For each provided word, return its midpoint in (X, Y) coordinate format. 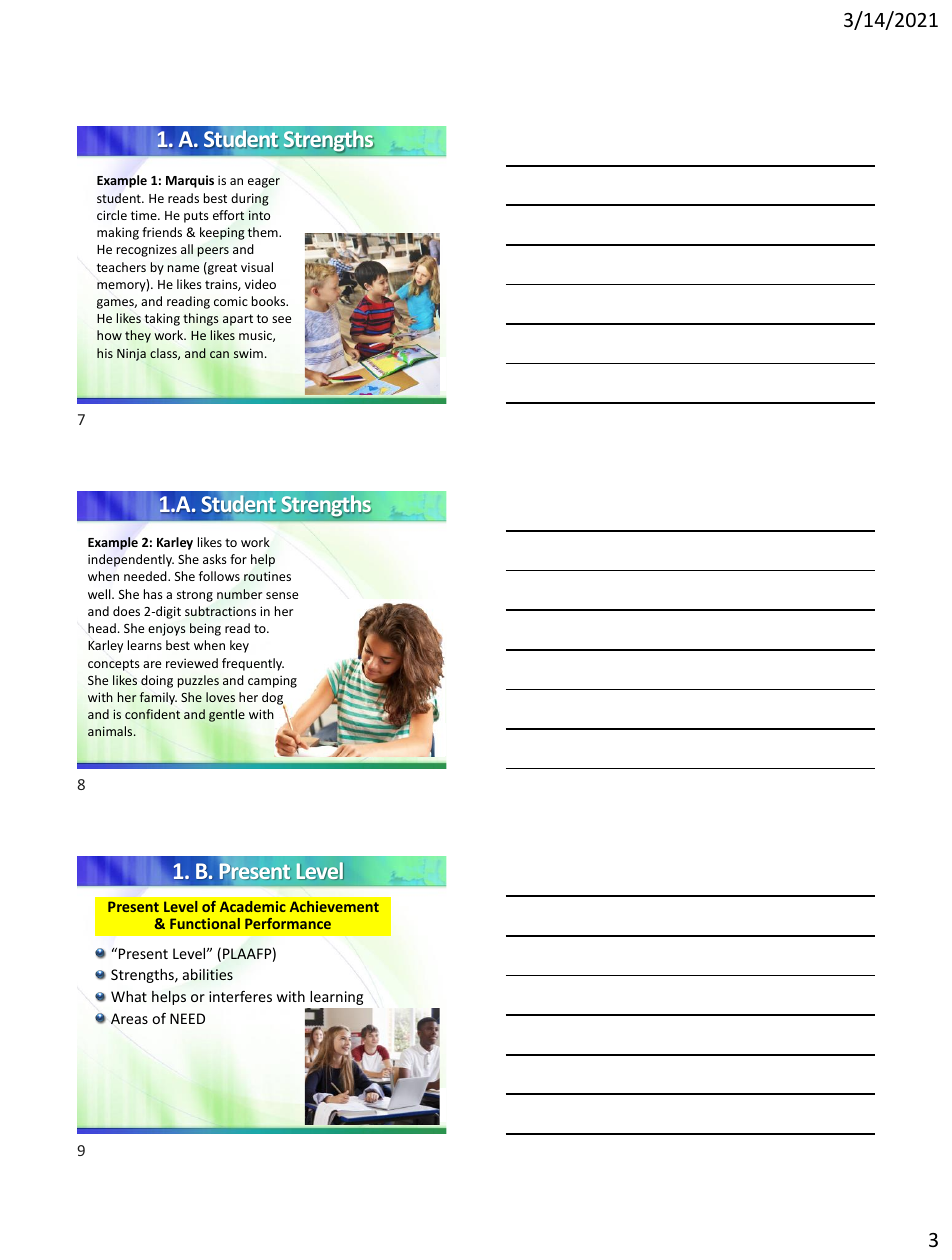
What (129, 996)
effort (228, 215)
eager (264, 183)
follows (219, 576)
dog (273, 700)
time (145, 215)
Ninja (131, 355)
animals (111, 731)
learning (337, 998)
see (281, 319)
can (219, 354)
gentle (227, 715)
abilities (208, 974)
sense (282, 595)
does (126, 611)
